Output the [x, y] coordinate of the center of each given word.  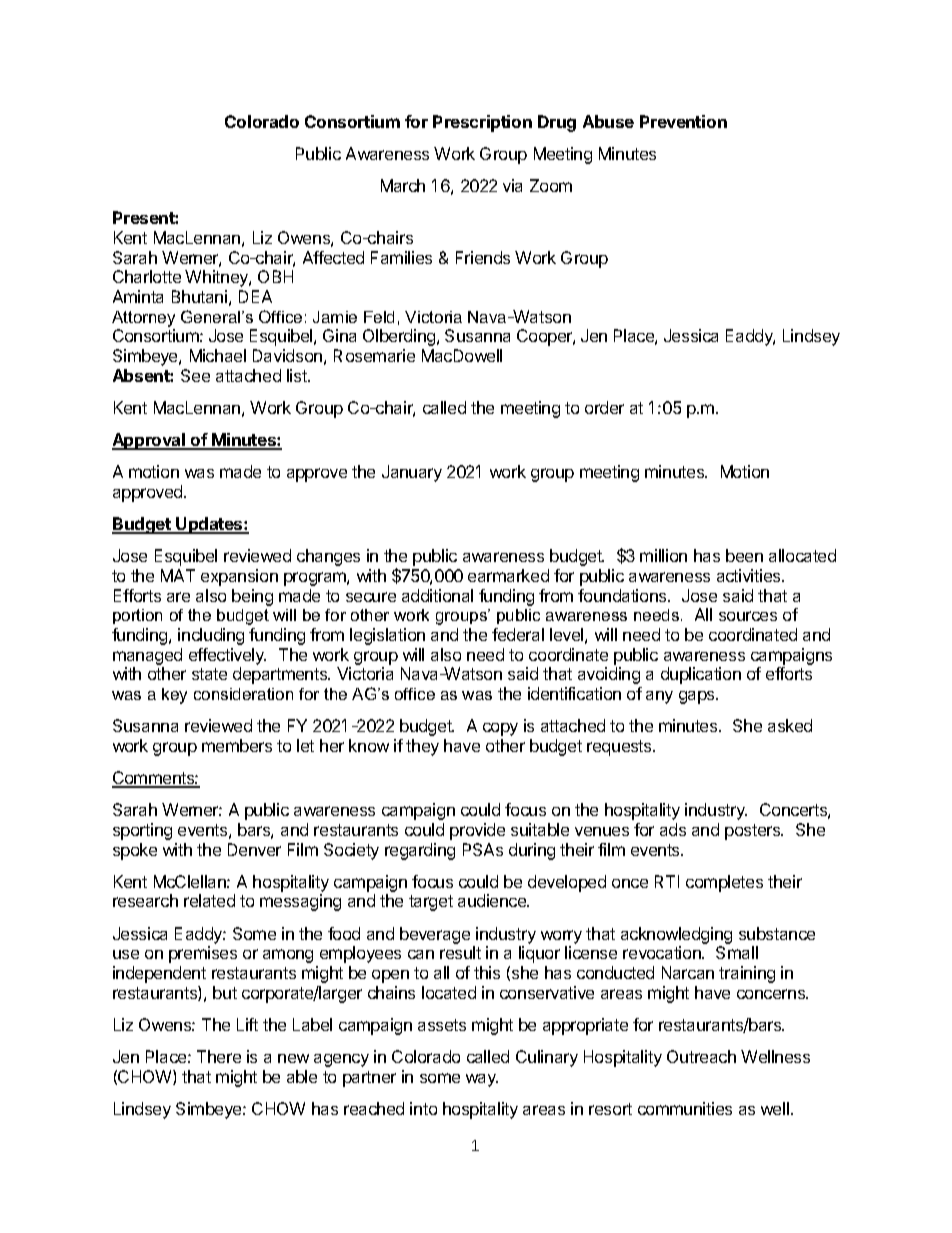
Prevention [683, 121]
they [422, 747]
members [237, 745]
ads [673, 829]
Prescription [482, 123]
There [219, 1056]
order [604, 407]
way [482, 1080]
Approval [149, 441]
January [412, 473]
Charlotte [147, 276]
